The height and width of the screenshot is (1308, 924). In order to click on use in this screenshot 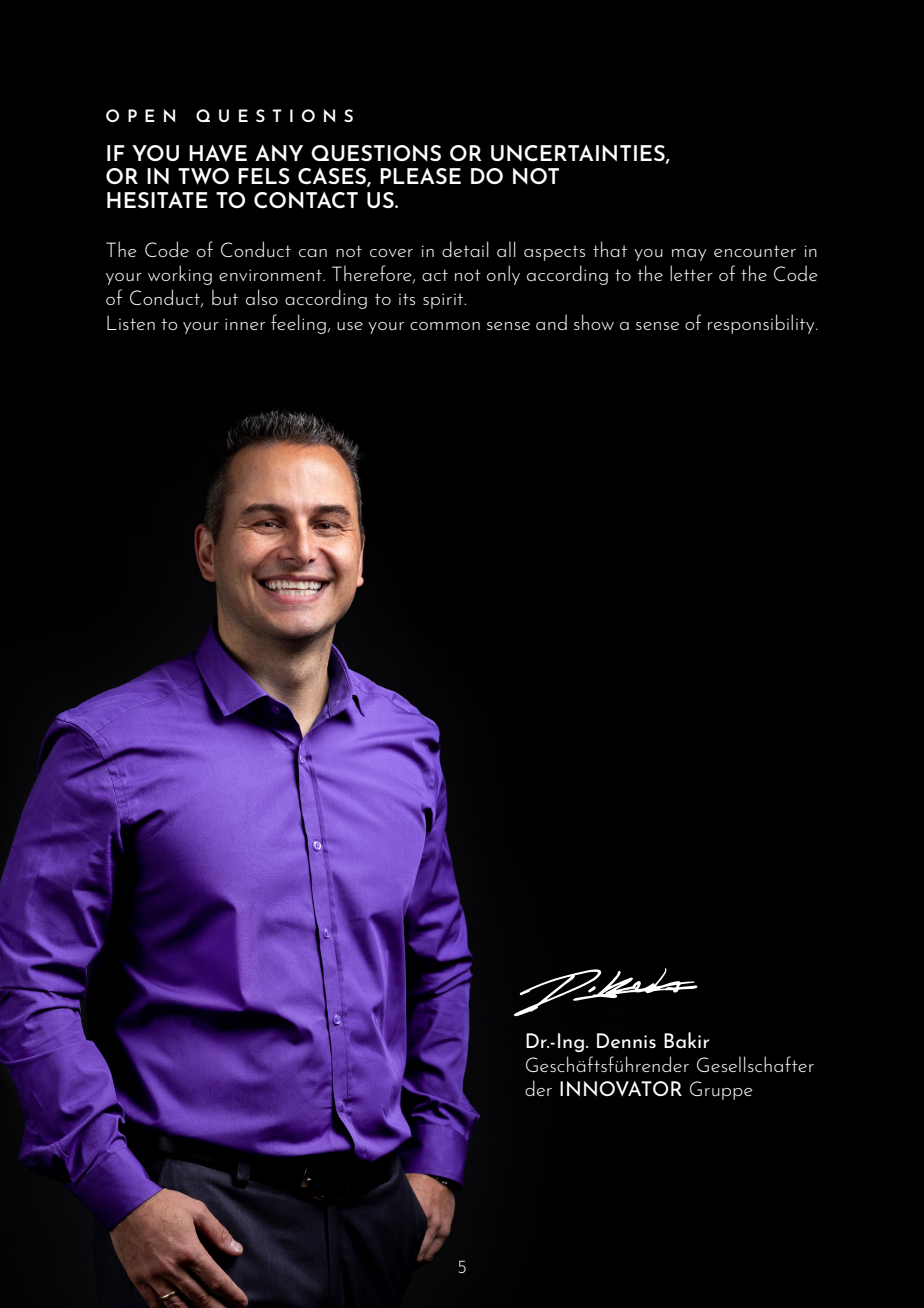, I will do `click(350, 326)`.
